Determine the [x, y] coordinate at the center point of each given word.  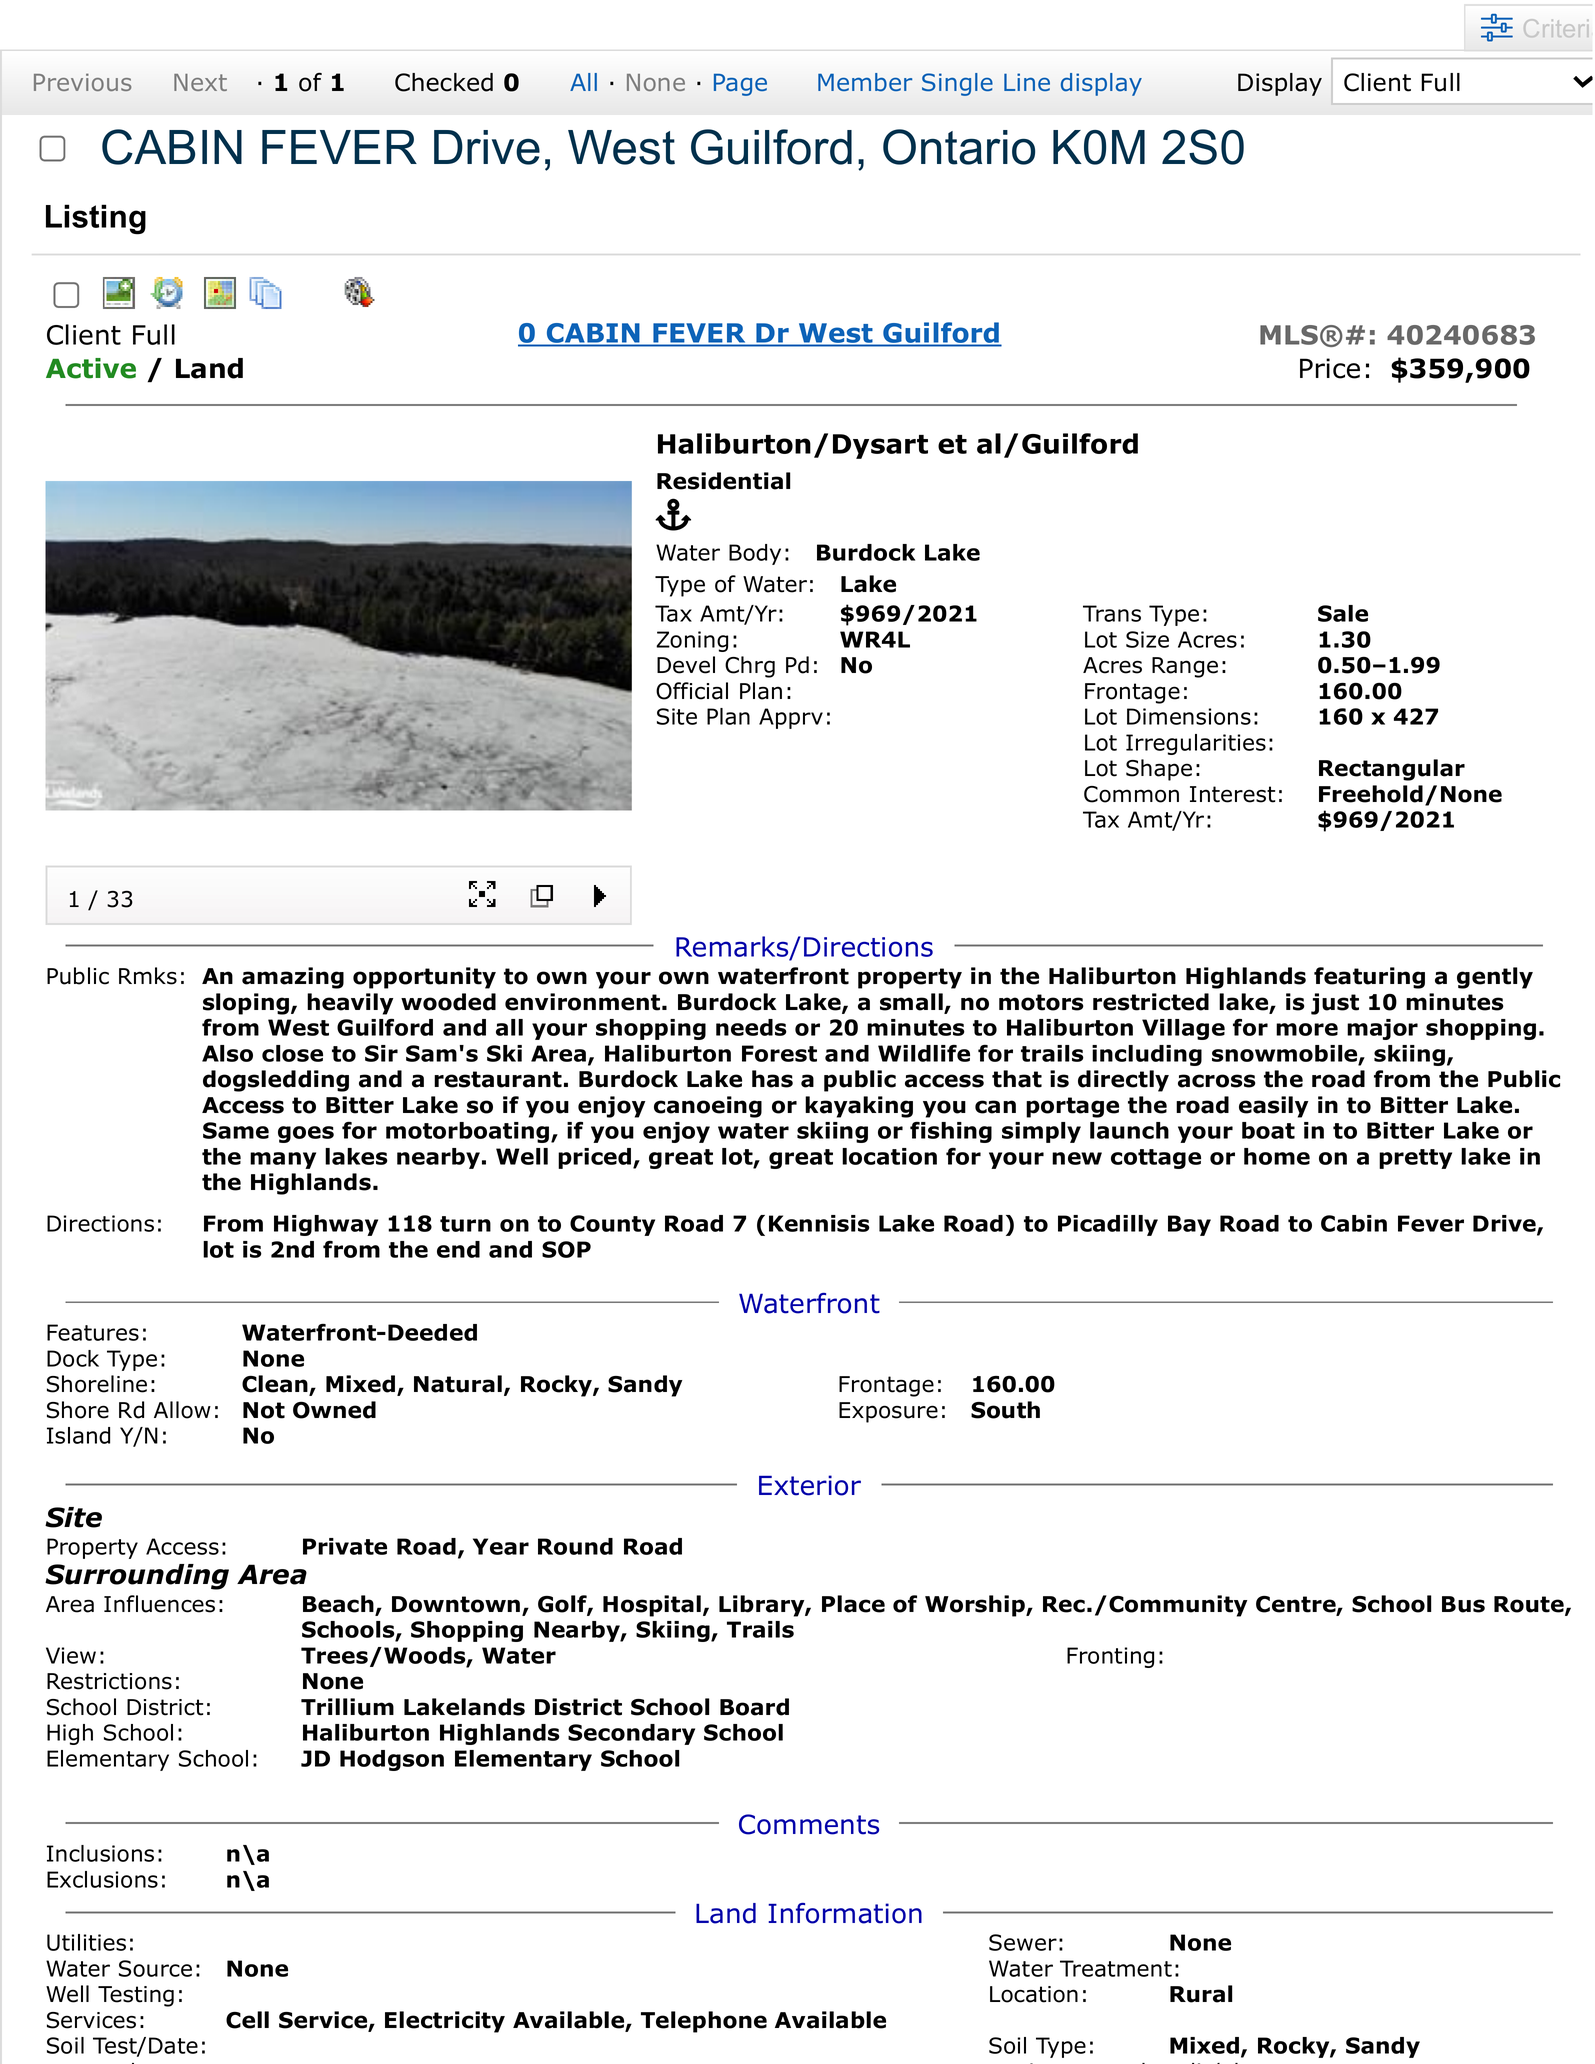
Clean [276, 1385]
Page [740, 85]
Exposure [888, 1412]
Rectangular [1392, 770]
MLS [1289, 335]
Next [200, 82]
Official [692, 691]
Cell [247, 2020]
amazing [293, 978]
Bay [1189, 1225]
